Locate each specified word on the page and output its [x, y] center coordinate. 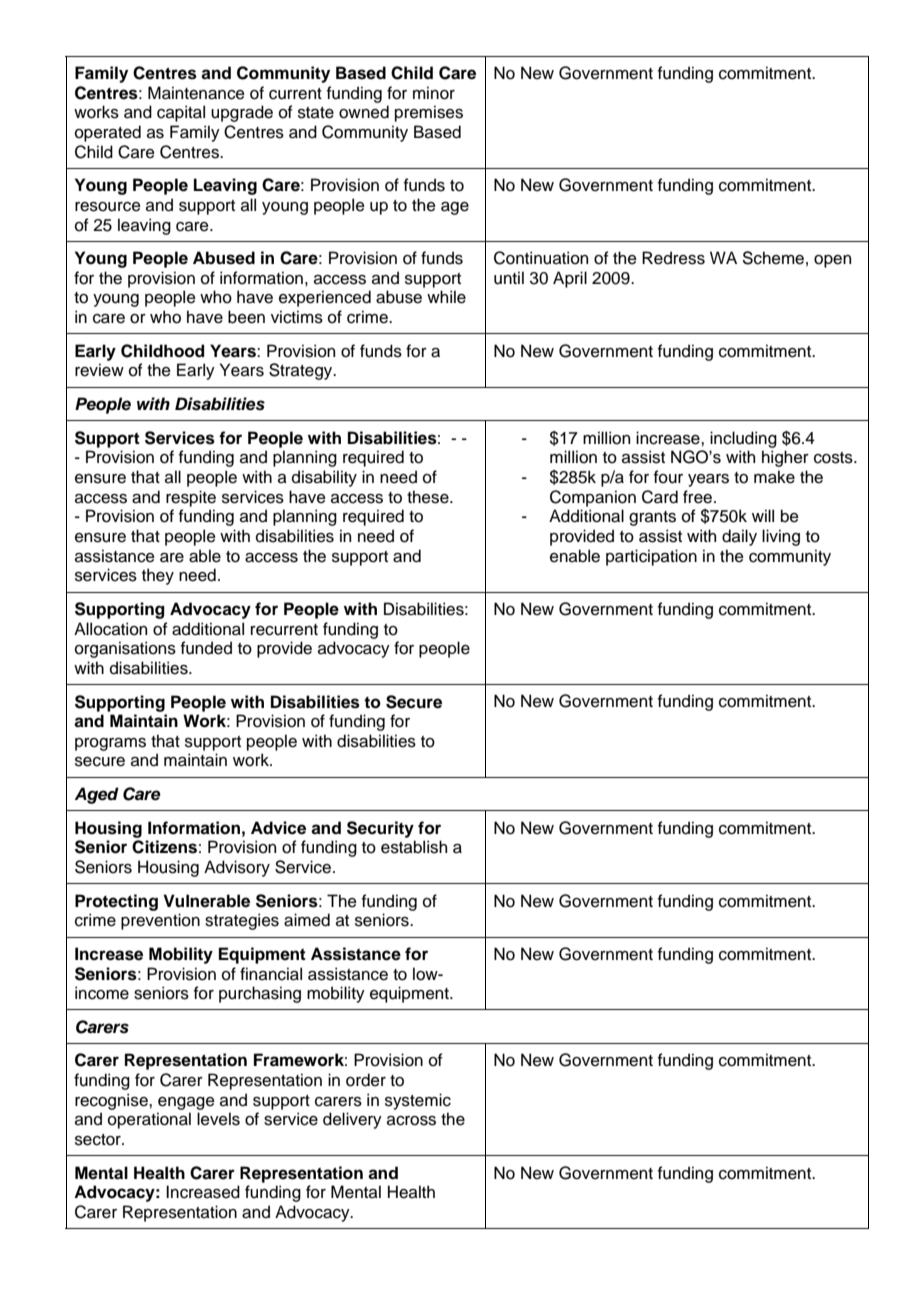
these [429, 497]
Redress [673, 258]
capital [181, 113]
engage [186, 1103]
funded [206, 648]
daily [739, 537]
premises [429, 113]
